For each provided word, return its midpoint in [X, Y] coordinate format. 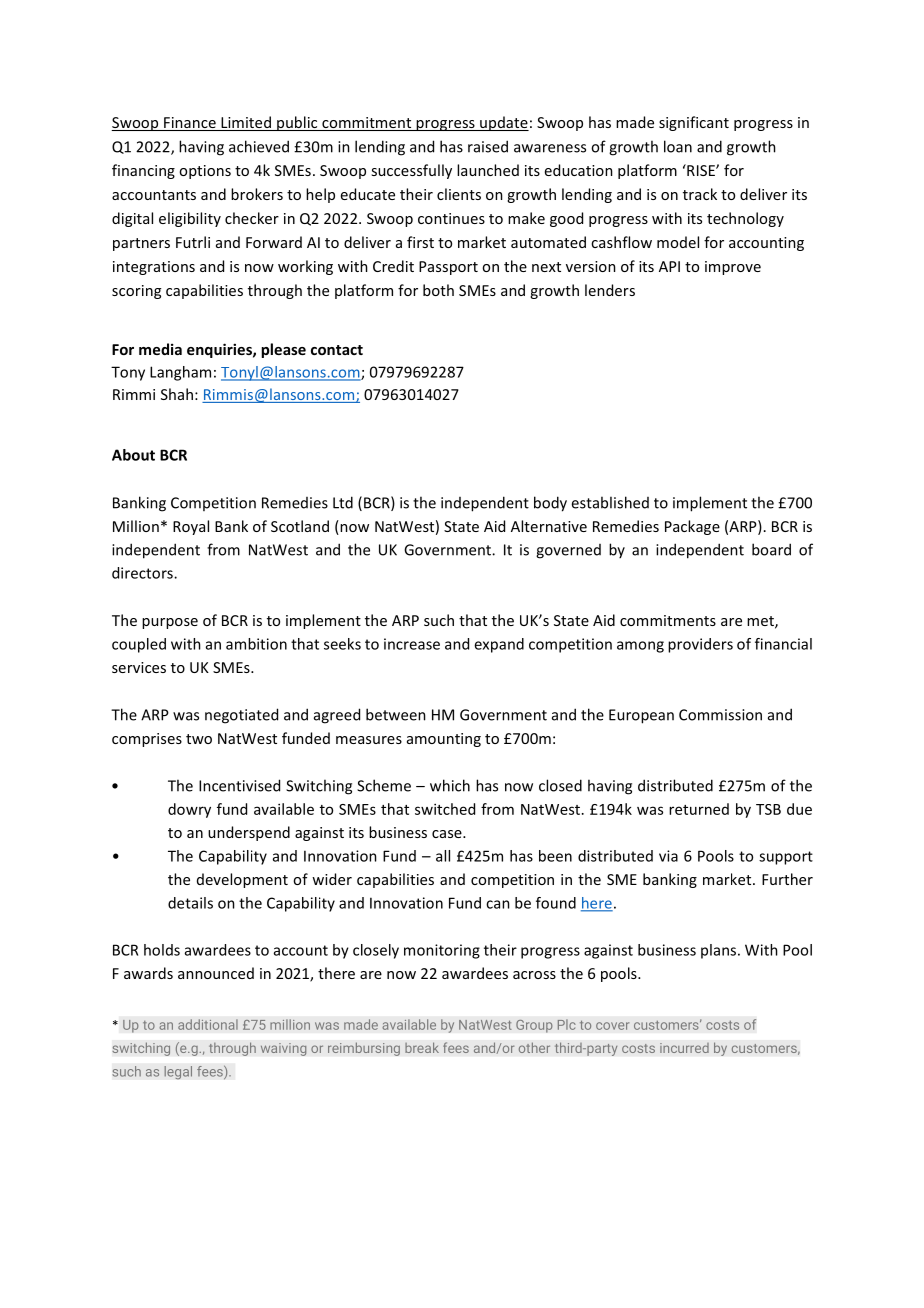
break [422, 1047]
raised [488, 146]
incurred [684, 1047]
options [205, 172]
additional [208, 1024]
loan [678, 146]
